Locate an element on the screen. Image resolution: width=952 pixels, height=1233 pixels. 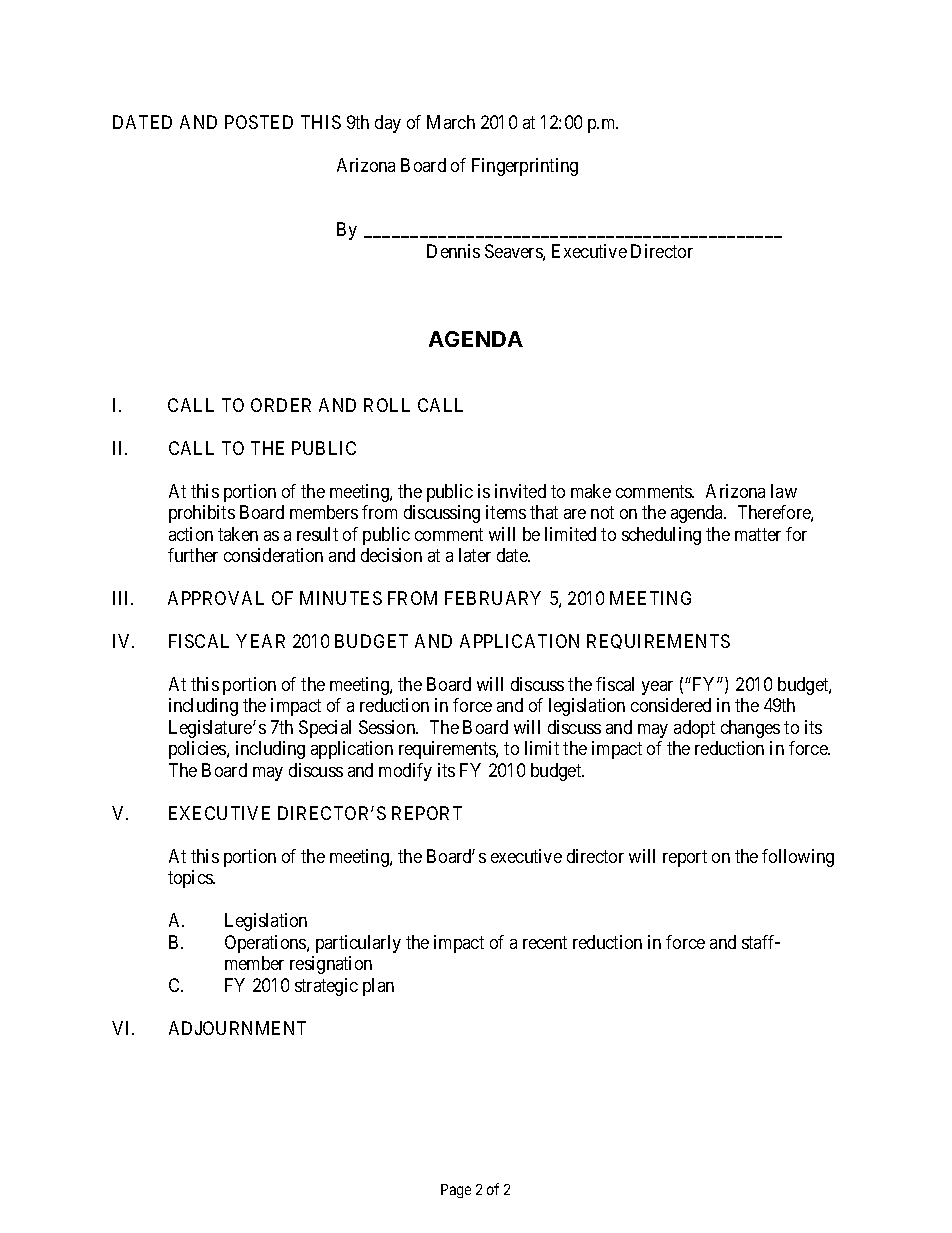
POSTED is located at coordinates (259, 122).
